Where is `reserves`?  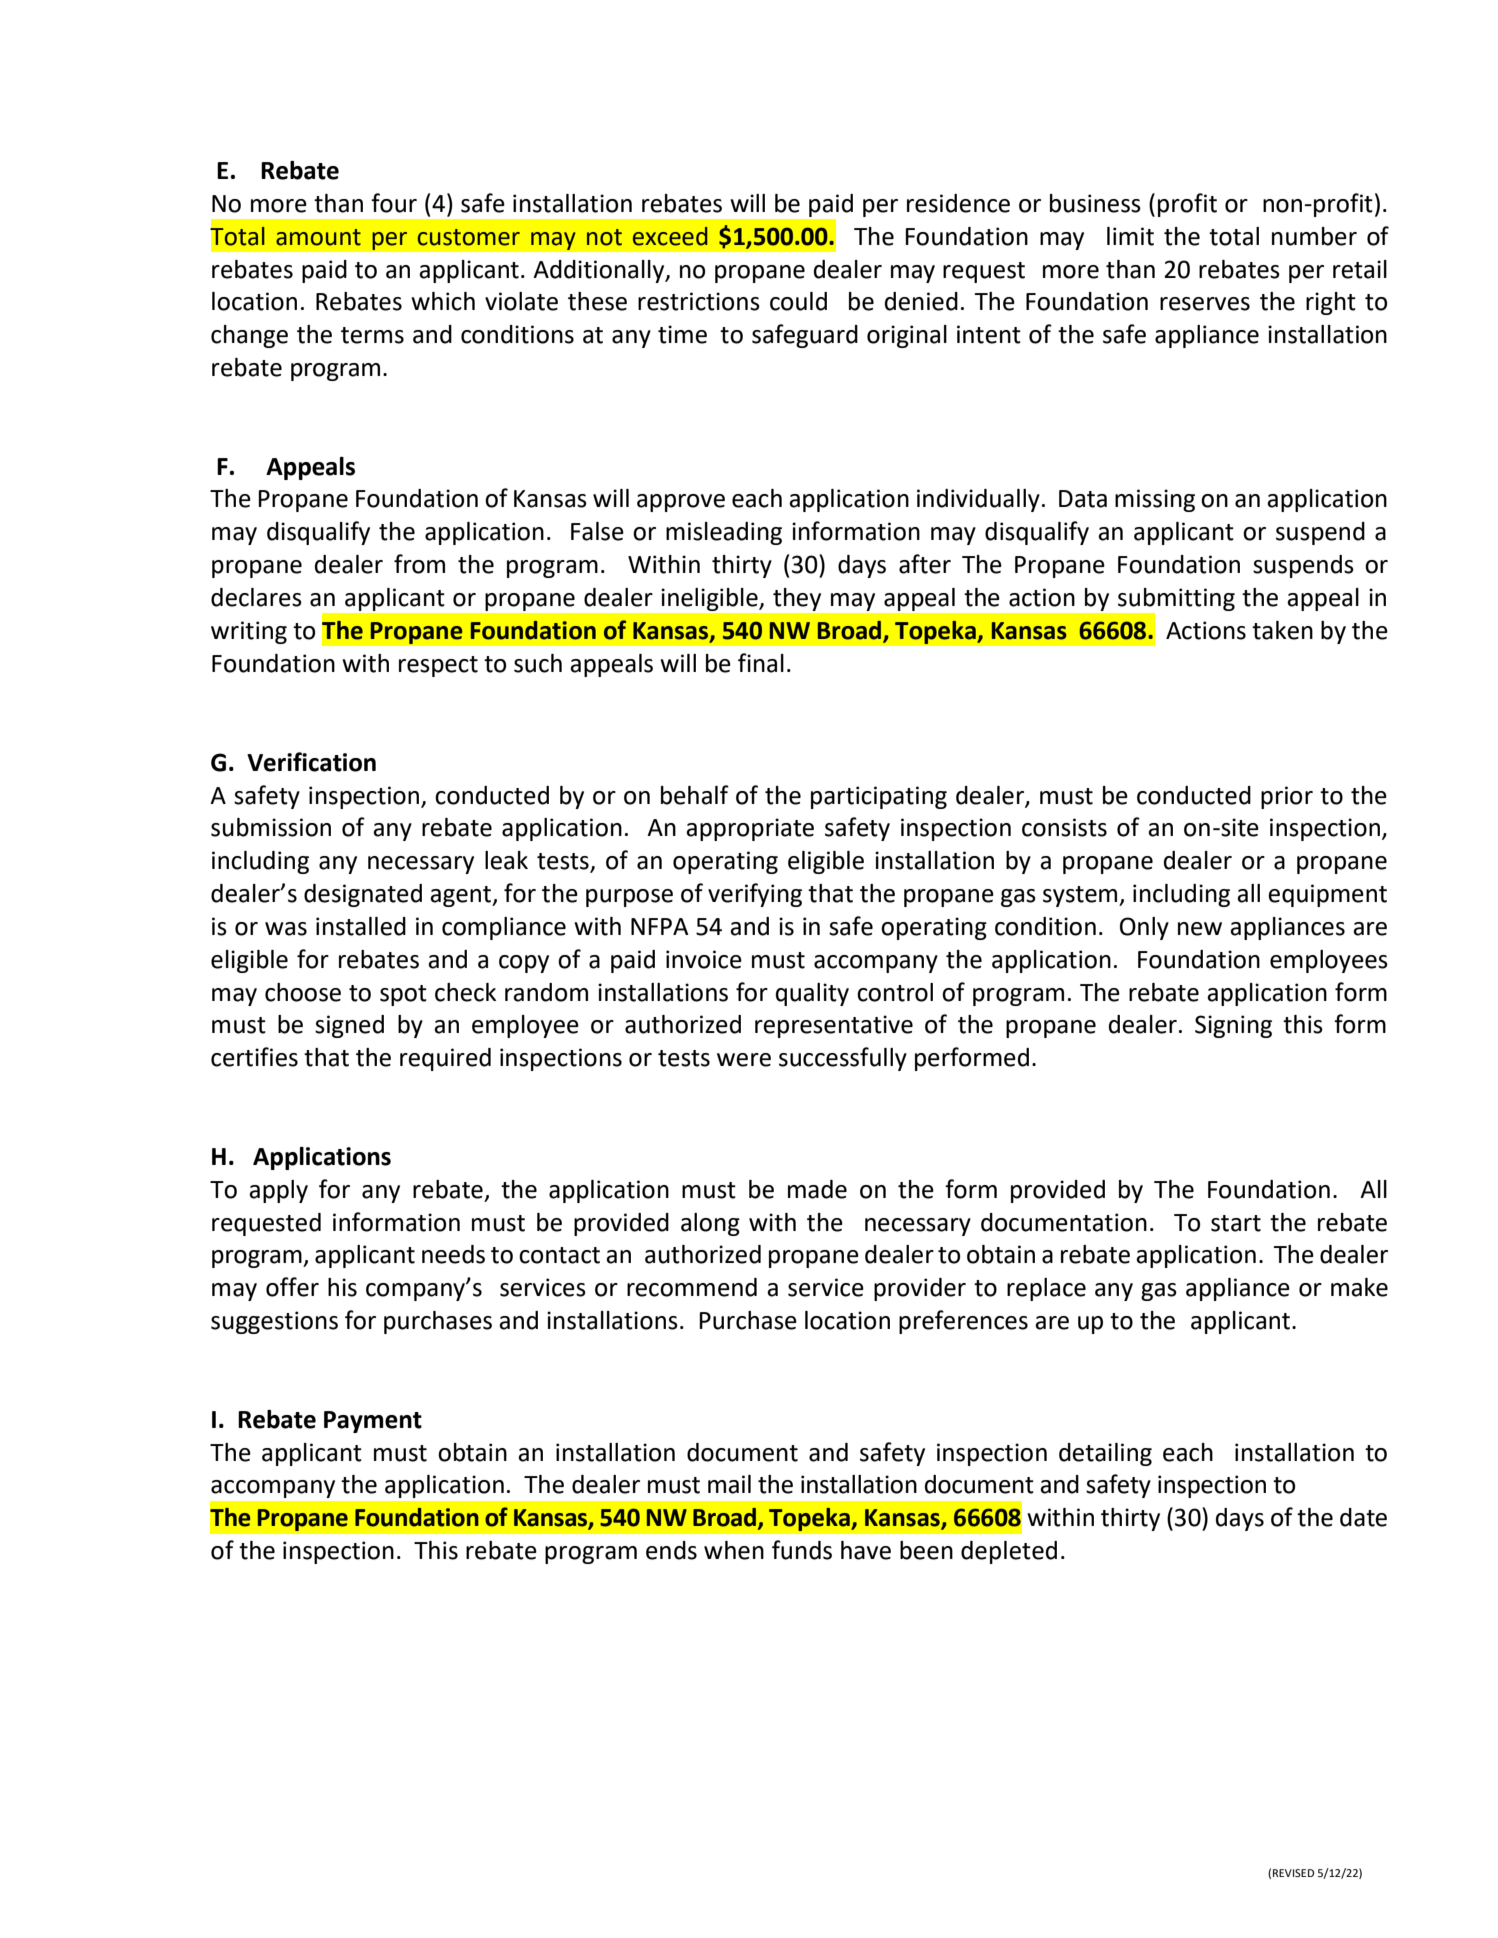
reserves is located at coordinates (1205, 304).
